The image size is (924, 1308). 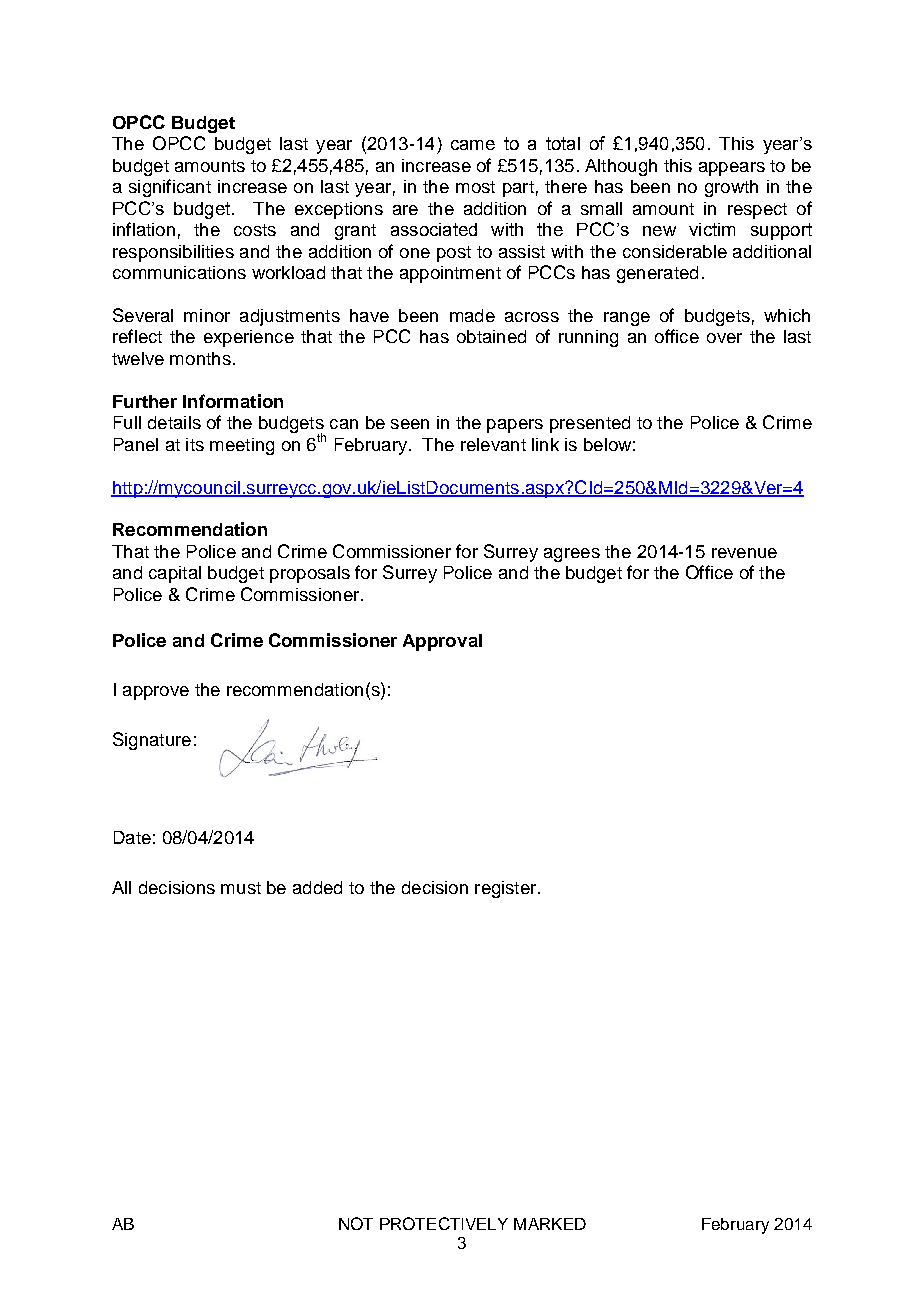 What do you see at coordinates (241, 888) in the screenshot?
I see `must` at bounding box center [241, 888].
